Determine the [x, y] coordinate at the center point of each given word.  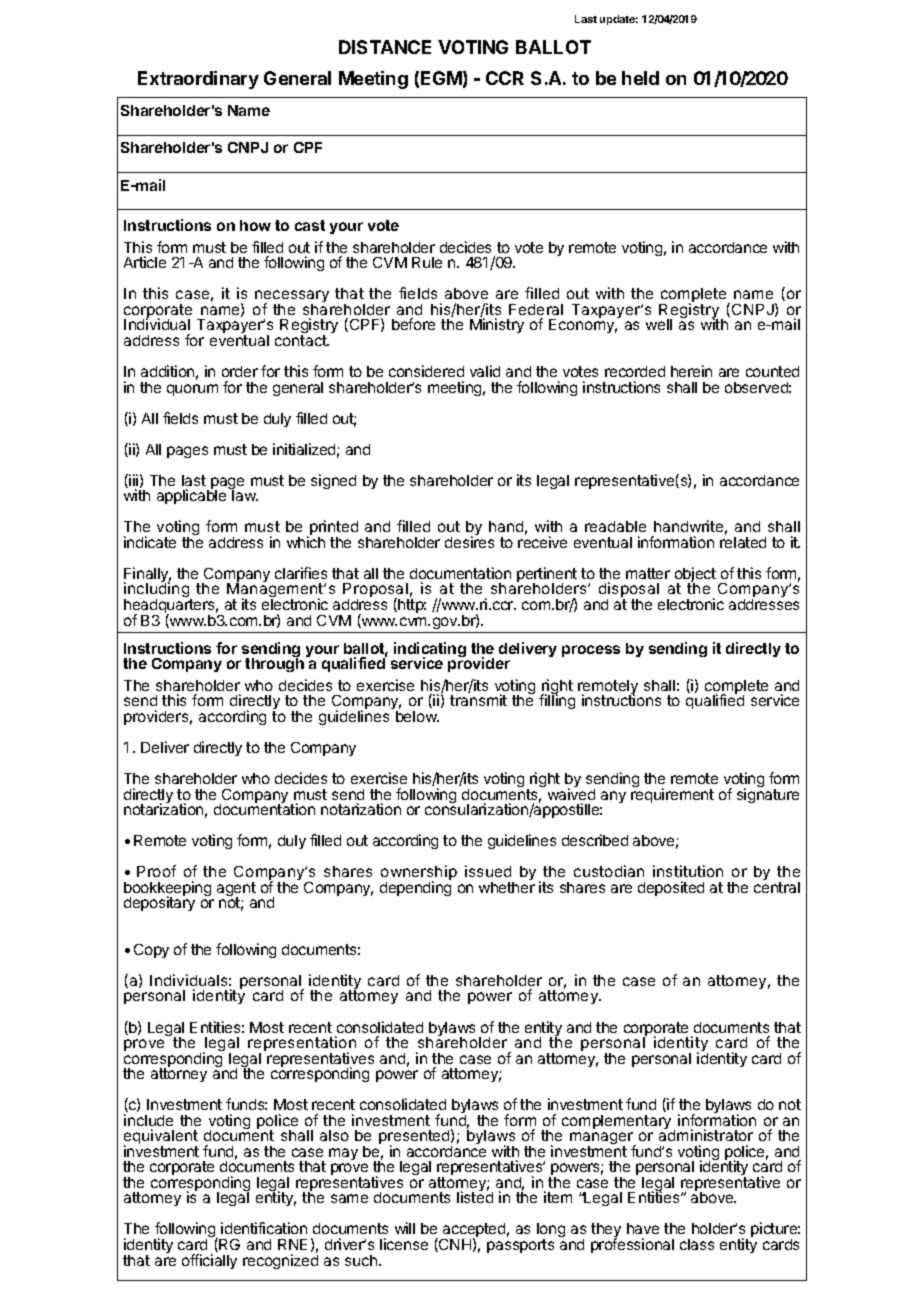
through [274, 664]
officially [209, 1261]
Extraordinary [198, 80]
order [240, 371]
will [405, 1228]
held [640, 78]
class [697, 1244]
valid [485, 371]
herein [691, 371]
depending [415, 888]
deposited [671, 888]
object [695, 576]
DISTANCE [385, 47]
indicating [430, 650]
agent [236, 890]
